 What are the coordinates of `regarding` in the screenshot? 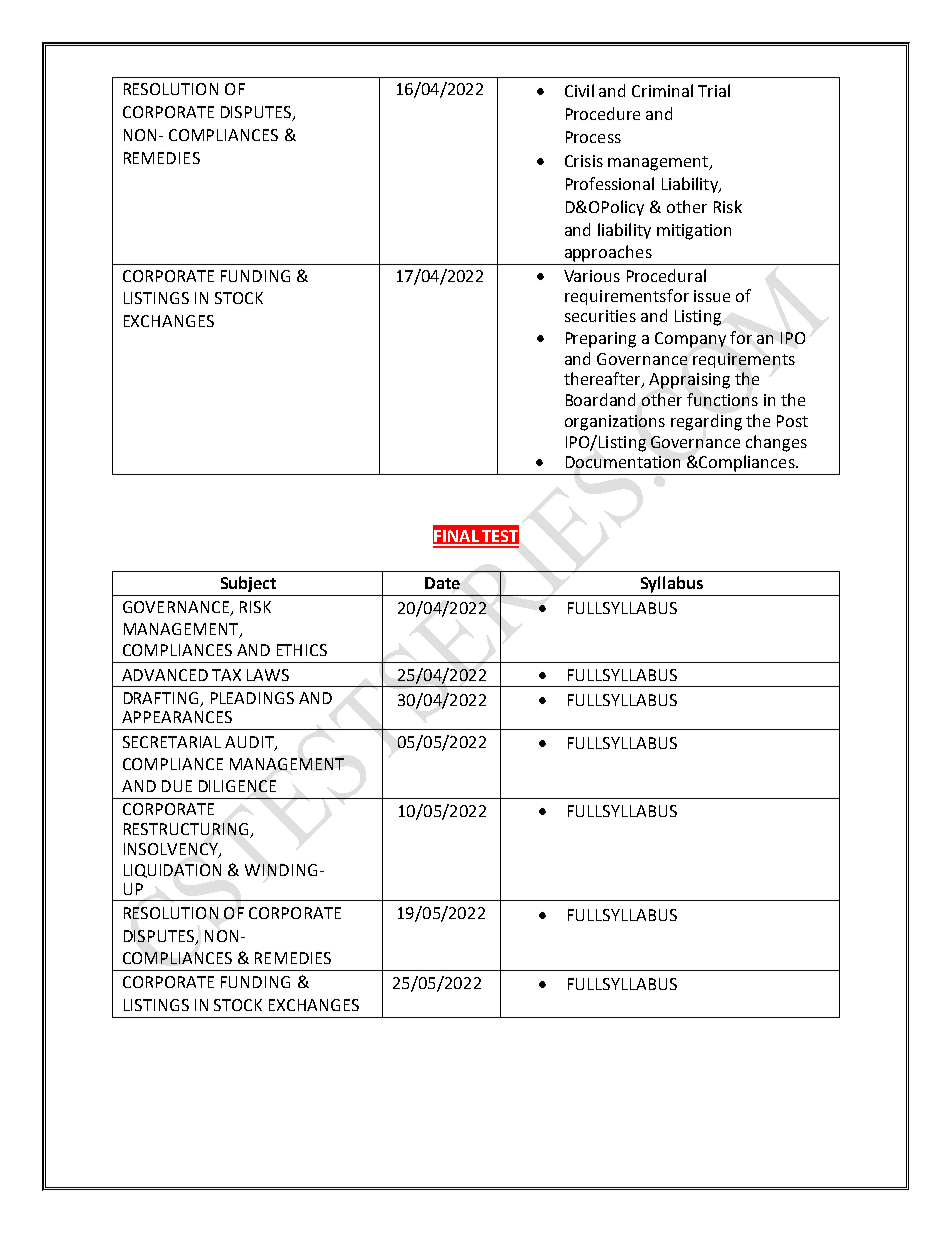 It's located at (706, 422).
